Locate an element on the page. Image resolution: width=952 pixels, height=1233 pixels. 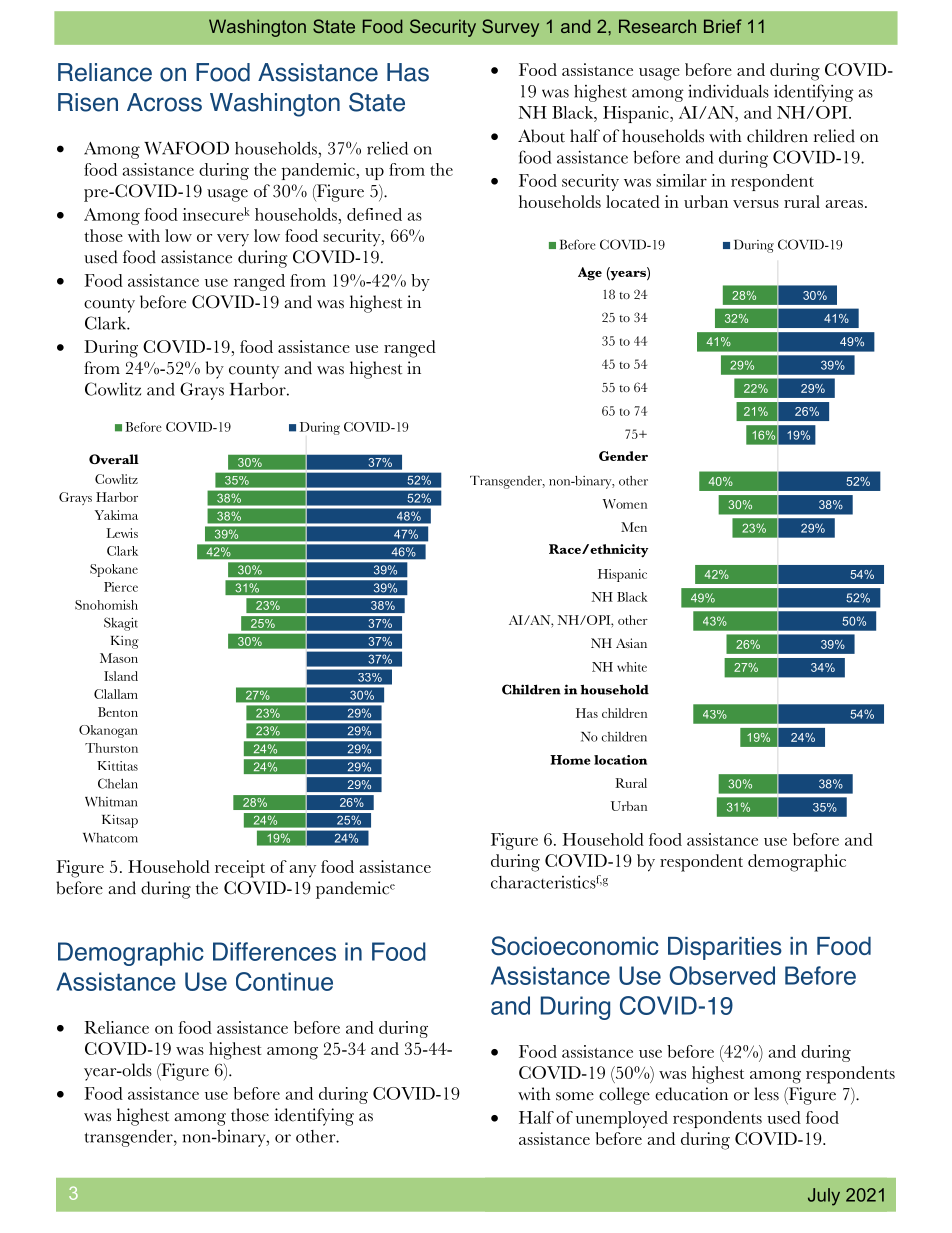
Women is located at coordinates (625, 504).
